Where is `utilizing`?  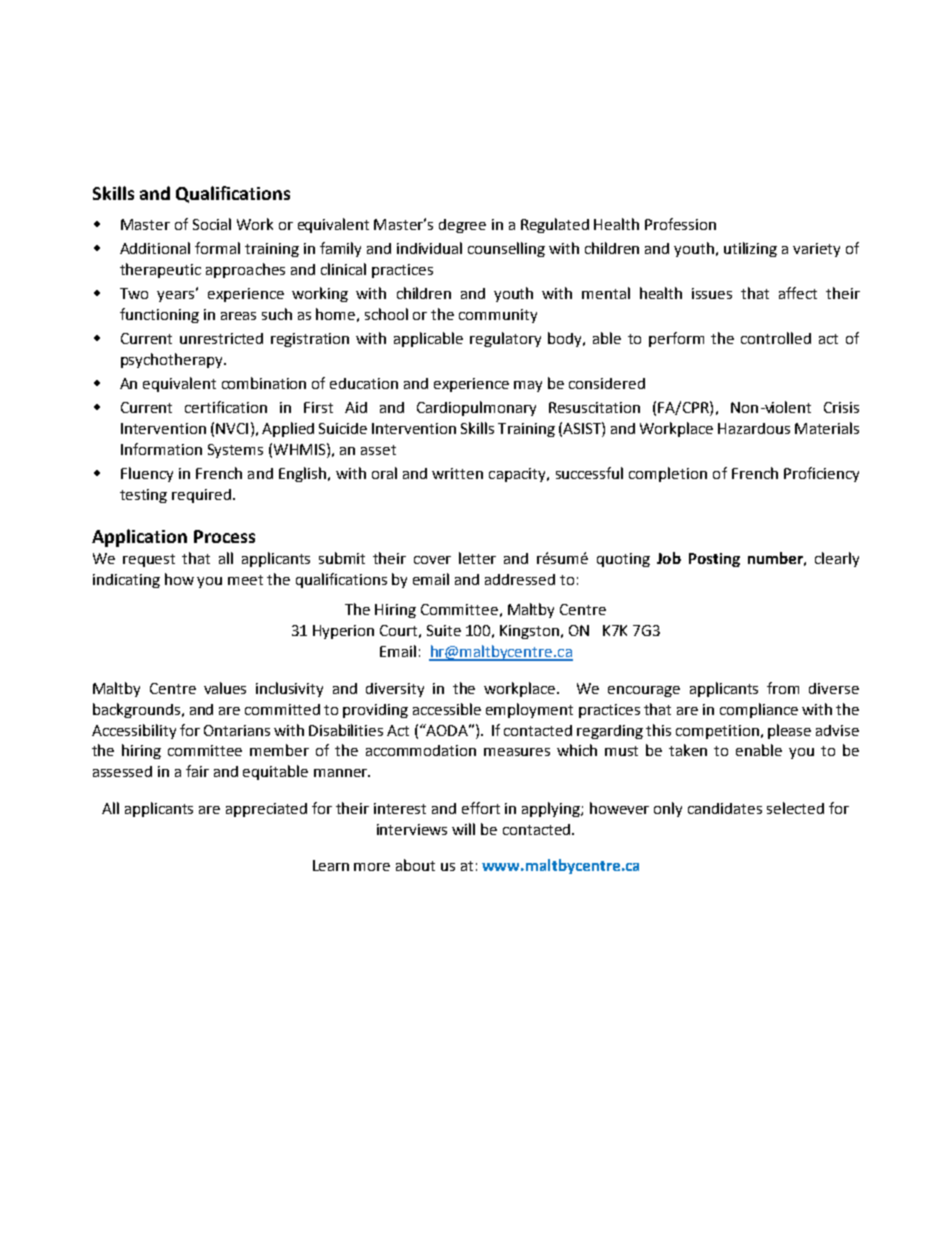 utilizing is located at coordinates (750, 249).
